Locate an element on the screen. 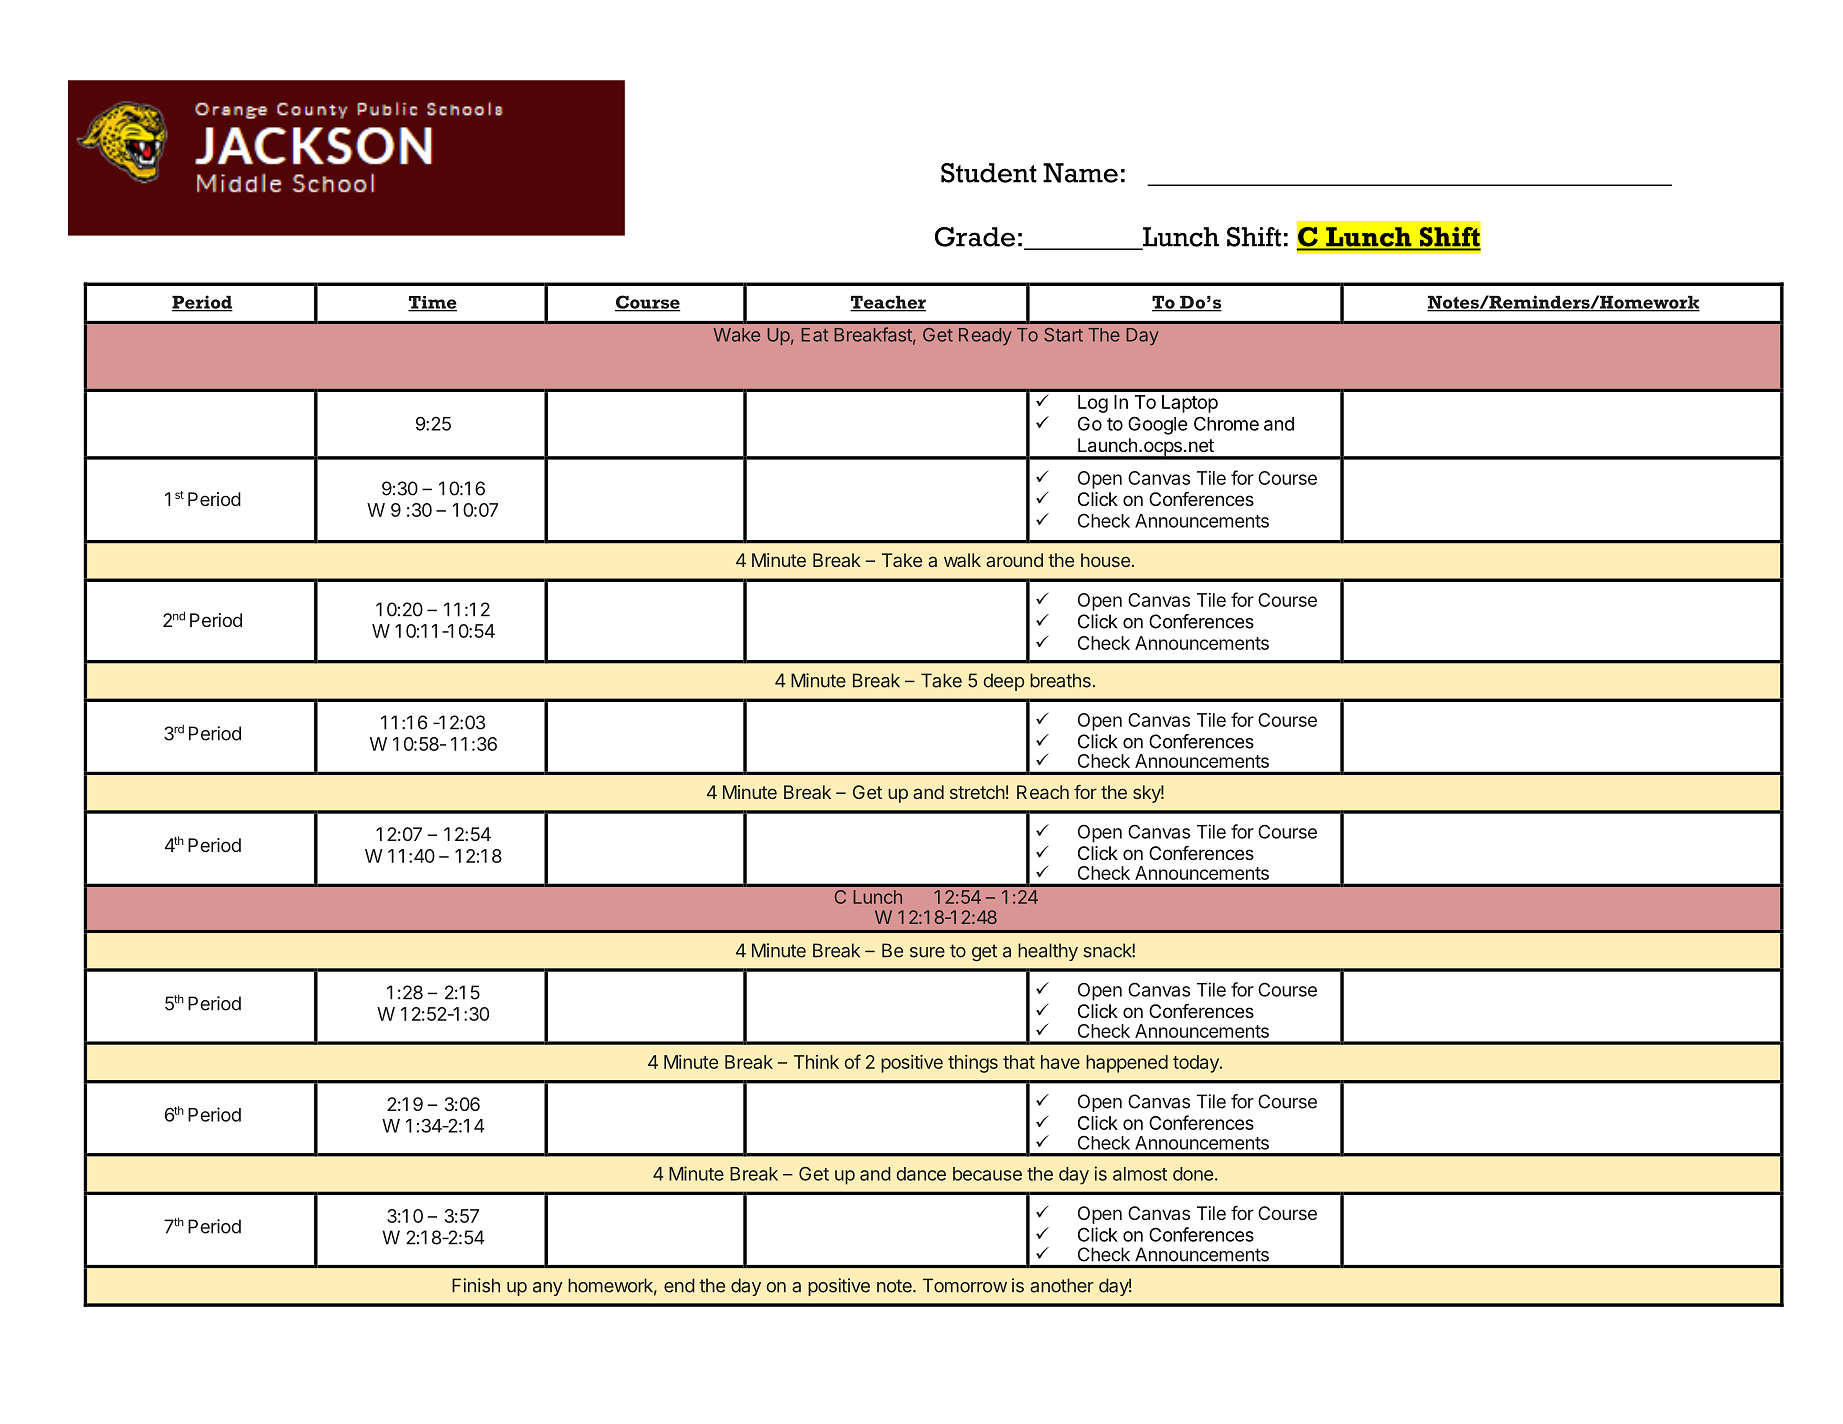 The height and width of the screenshot is (1424, 1843). Time is located at coordinates (432, 303).
